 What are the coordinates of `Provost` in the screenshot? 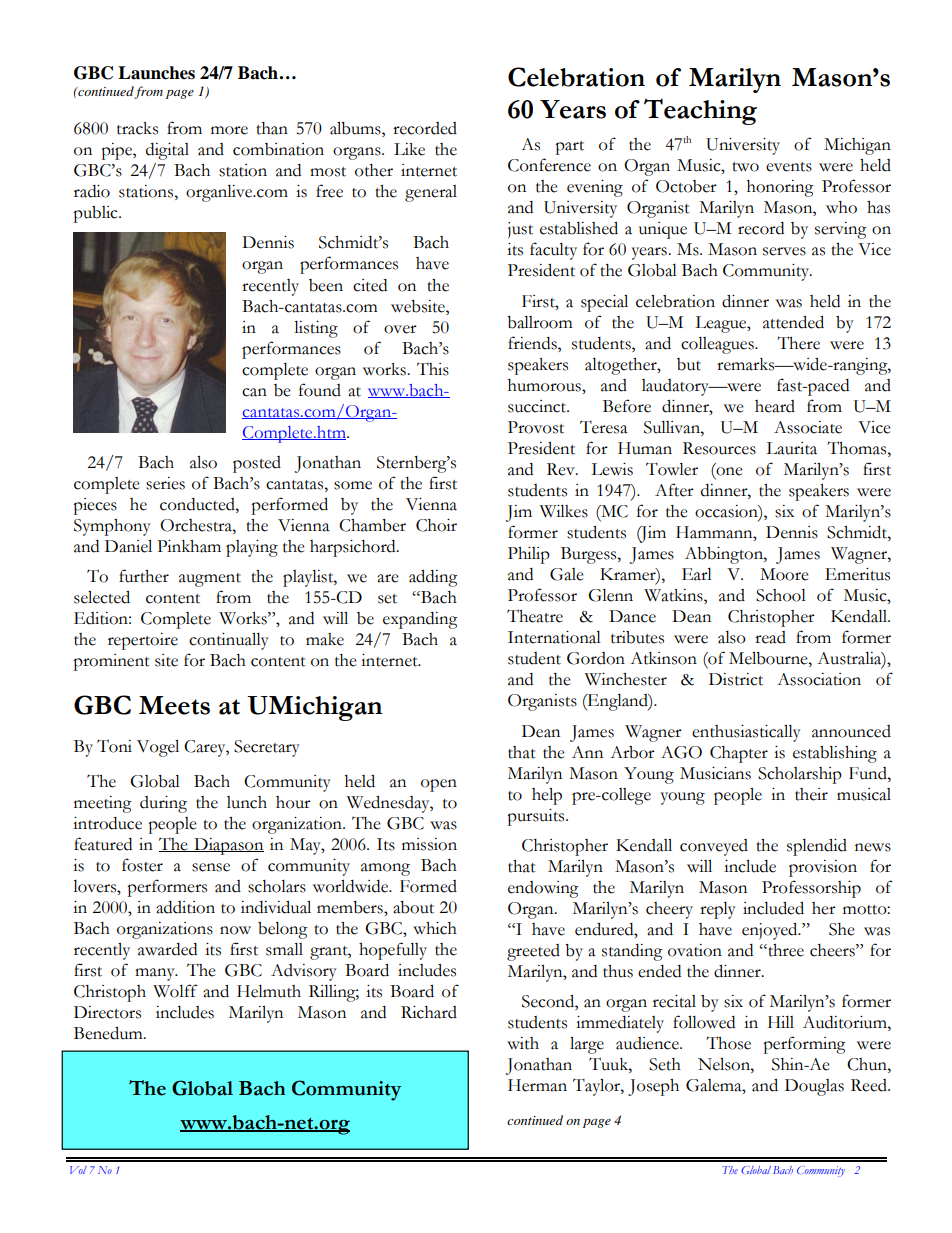 It's located at (536, 427).
